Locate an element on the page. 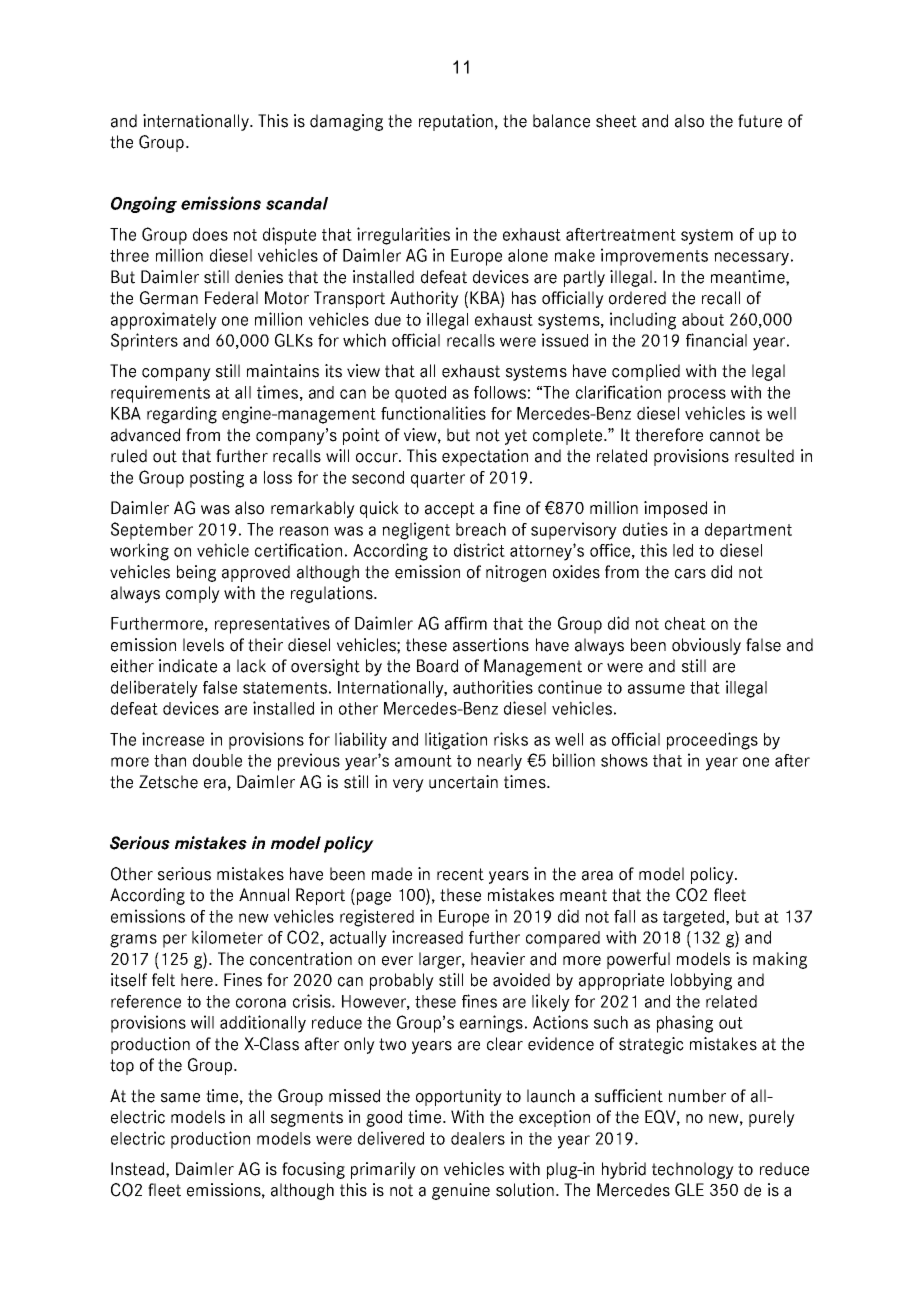 This page has width=924, height=1308. levels is located at coordinates (203, 645).
